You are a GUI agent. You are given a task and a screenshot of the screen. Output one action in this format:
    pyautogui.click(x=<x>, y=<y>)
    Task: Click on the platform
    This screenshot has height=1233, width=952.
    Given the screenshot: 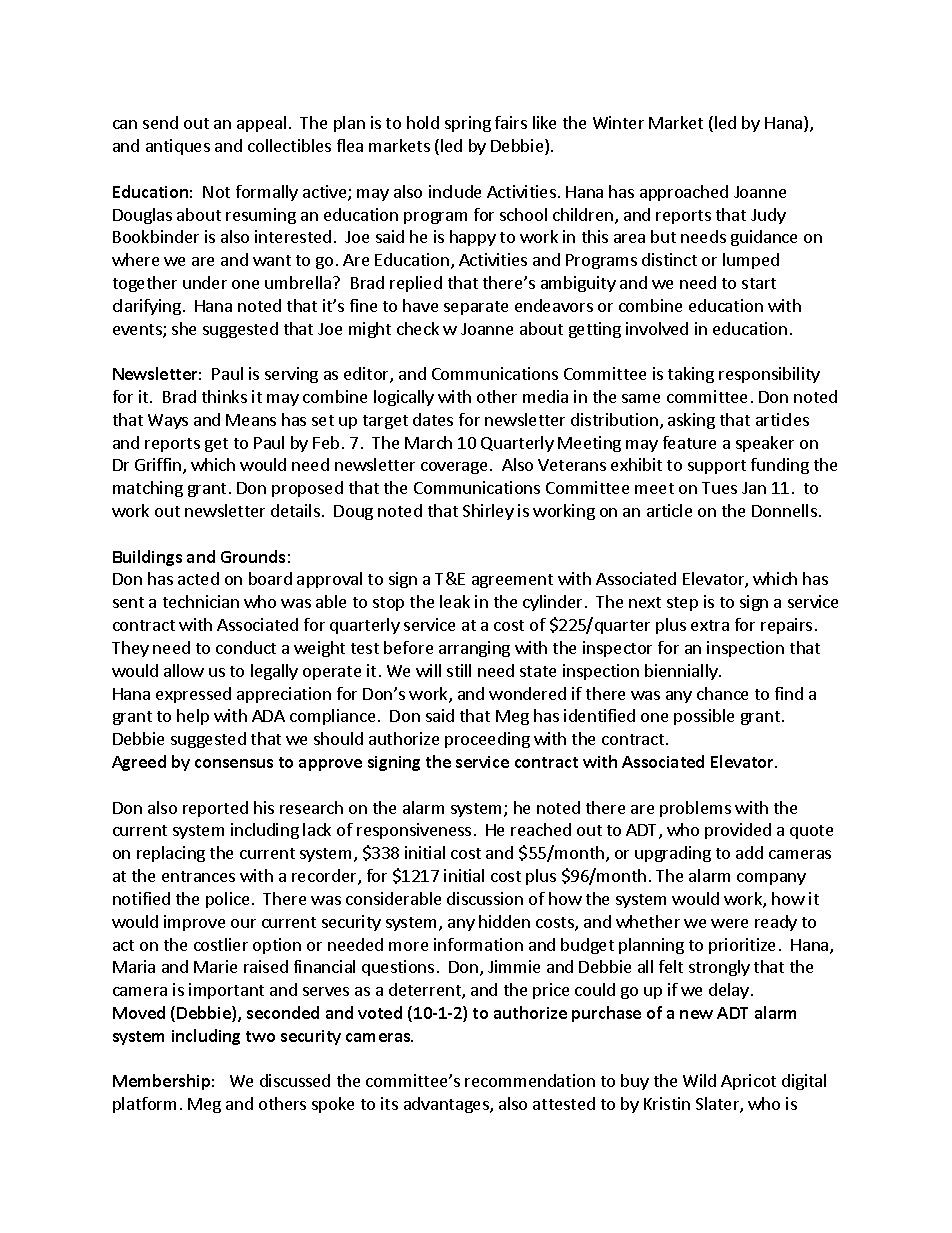 What is the action you would take?
    pyautogui.click(x=144, y=1105)
